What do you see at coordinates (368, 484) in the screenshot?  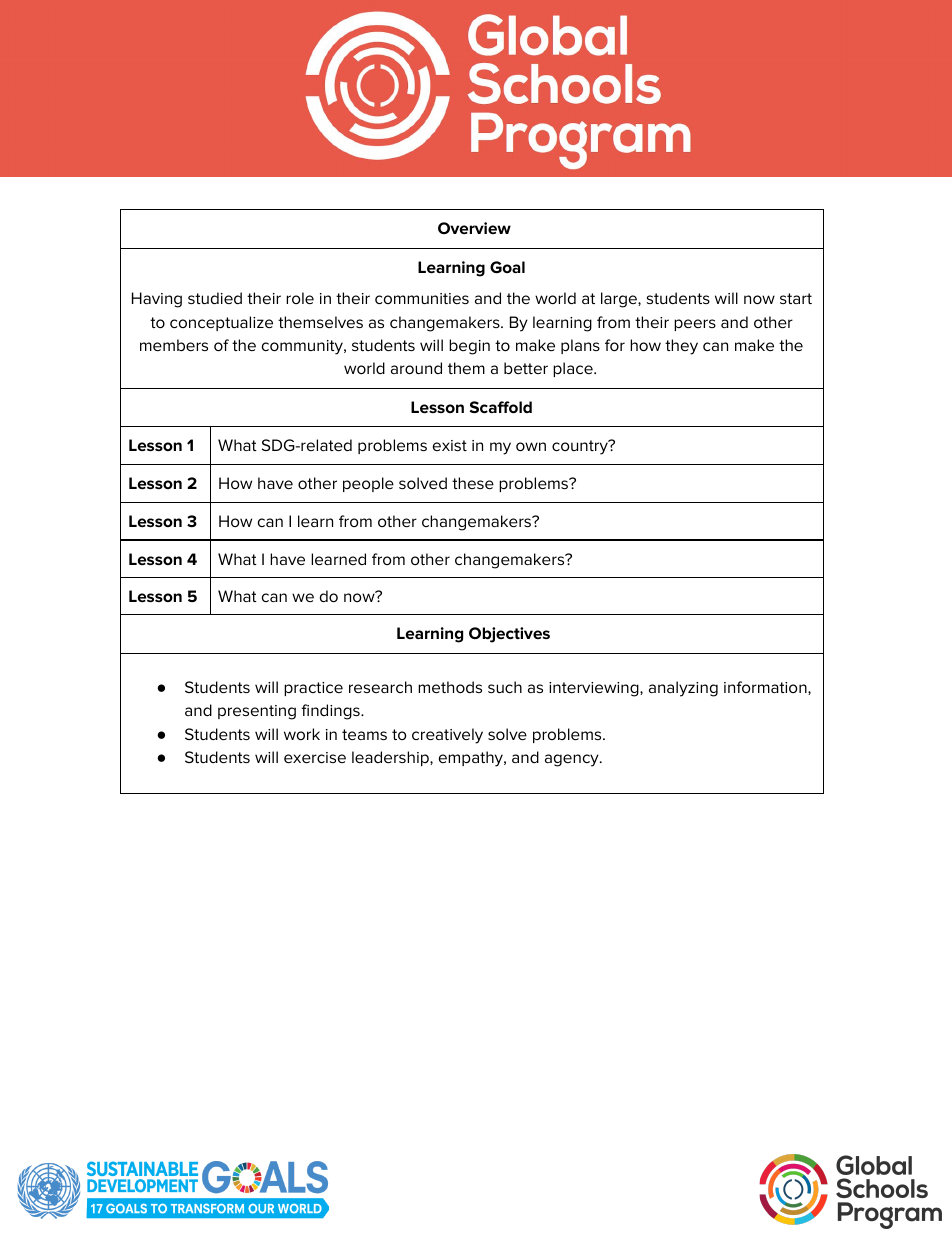 I see `people` at bounding box center [368, 484].
